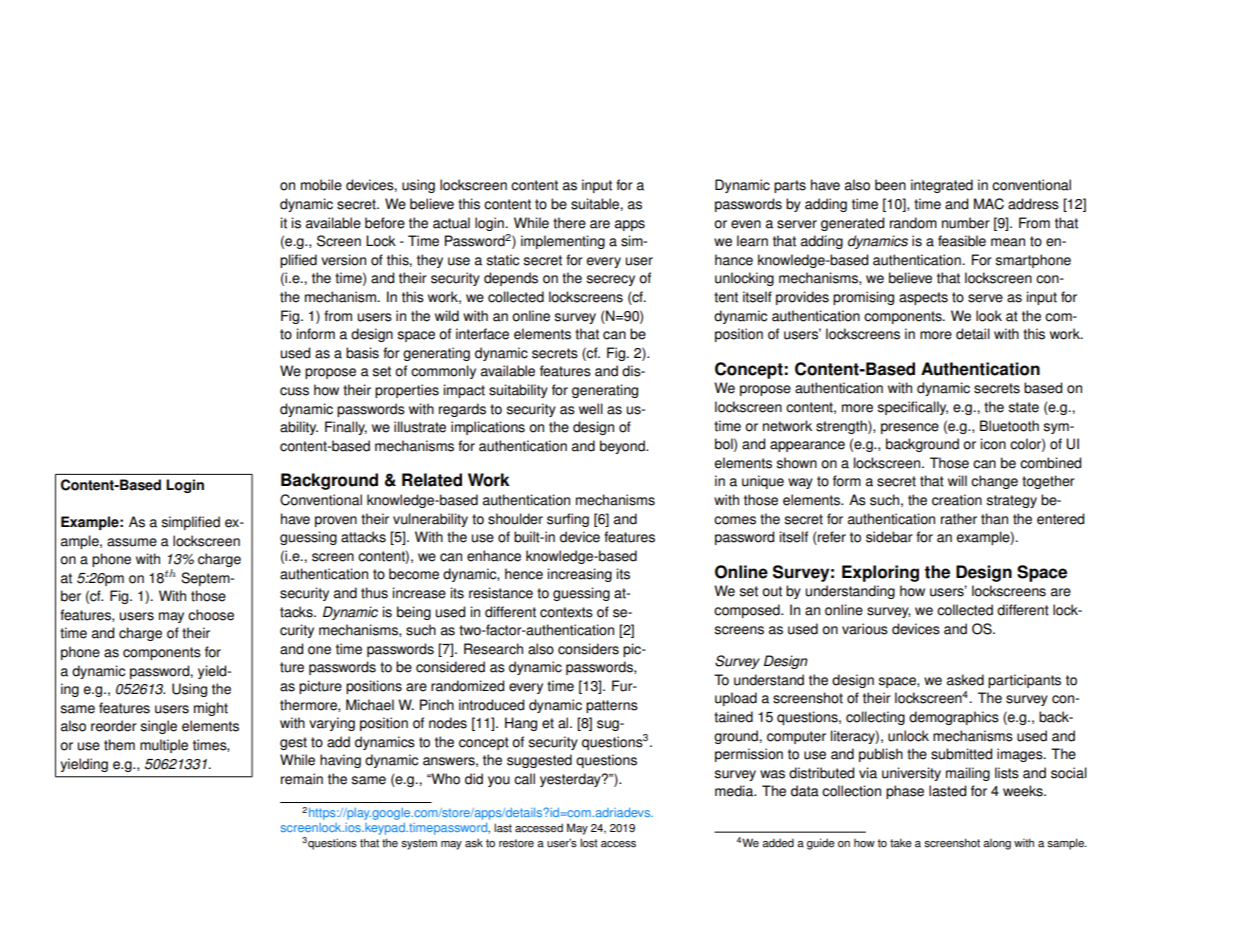 The height and width of the screenshot is (952, 1233). Describe the element at coordinates (566, 612) in the screenshot. I see `contexts` at that location.
